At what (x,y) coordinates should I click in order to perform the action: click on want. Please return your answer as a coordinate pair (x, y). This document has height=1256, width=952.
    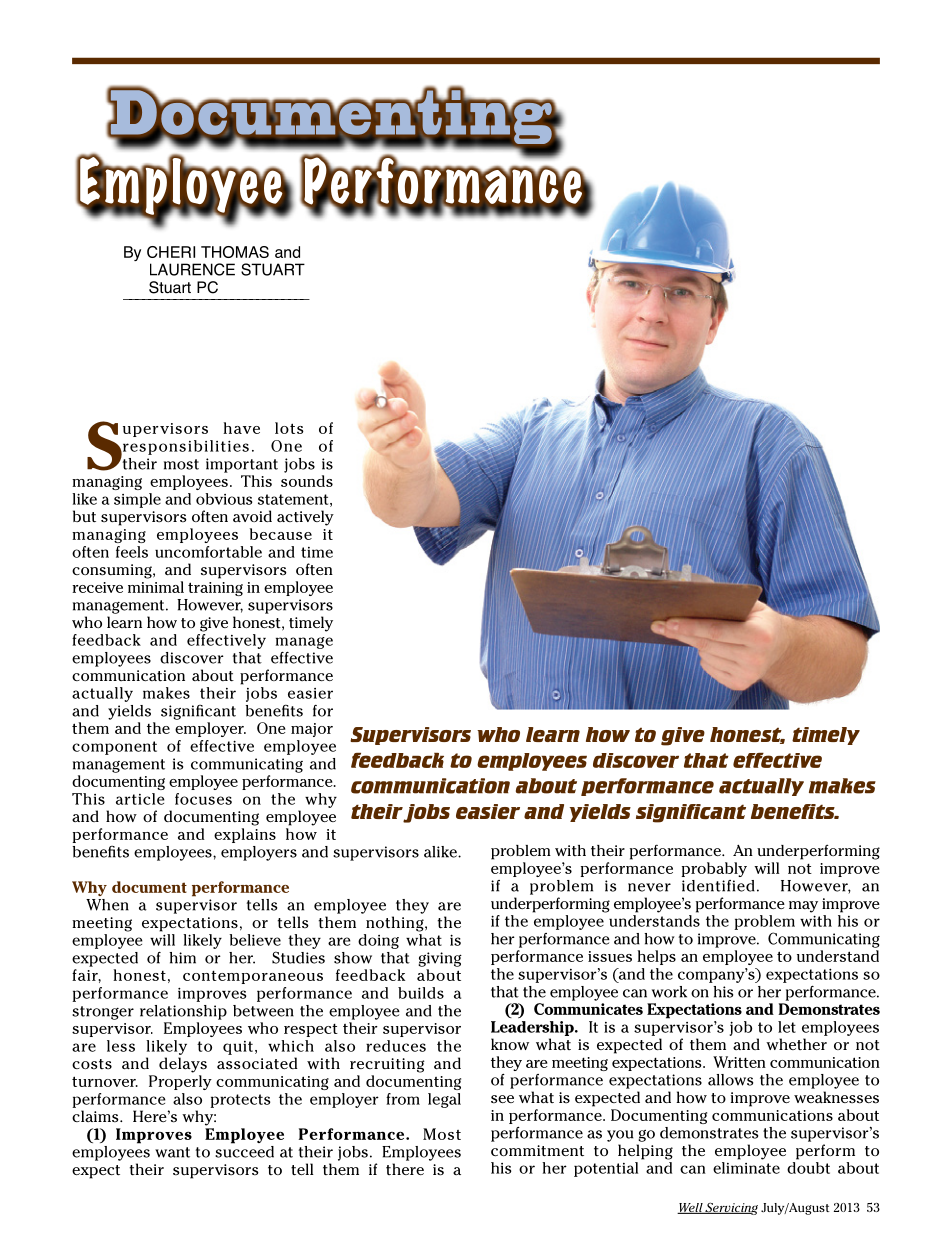
    Looking at the image, I should click on (172, 1152).
